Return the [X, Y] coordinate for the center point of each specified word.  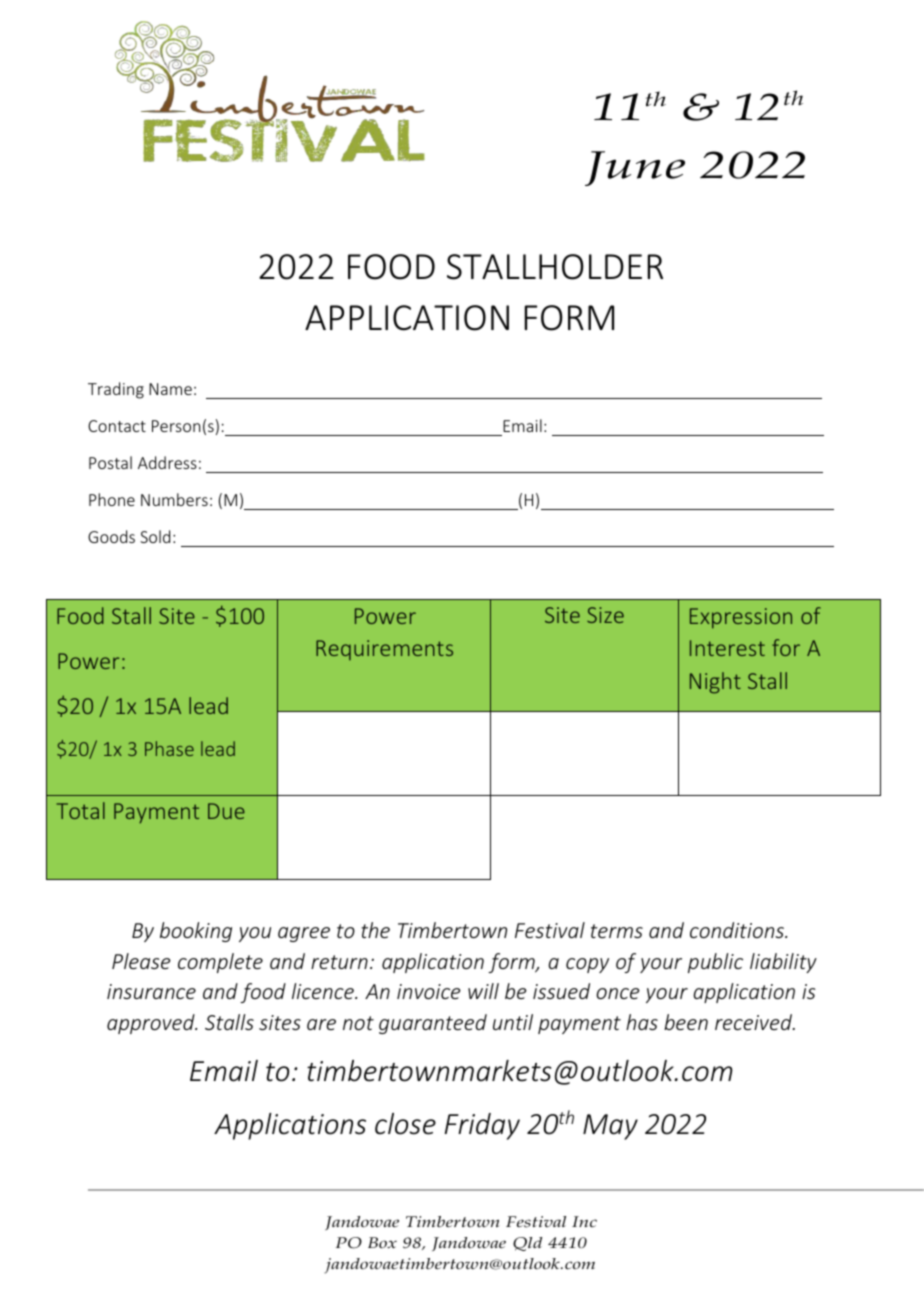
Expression [741, 618]
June [635, 168]
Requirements [384, 650]
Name [170, 389]
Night [715, 683]
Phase [169, 748]
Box [382, 1243]
